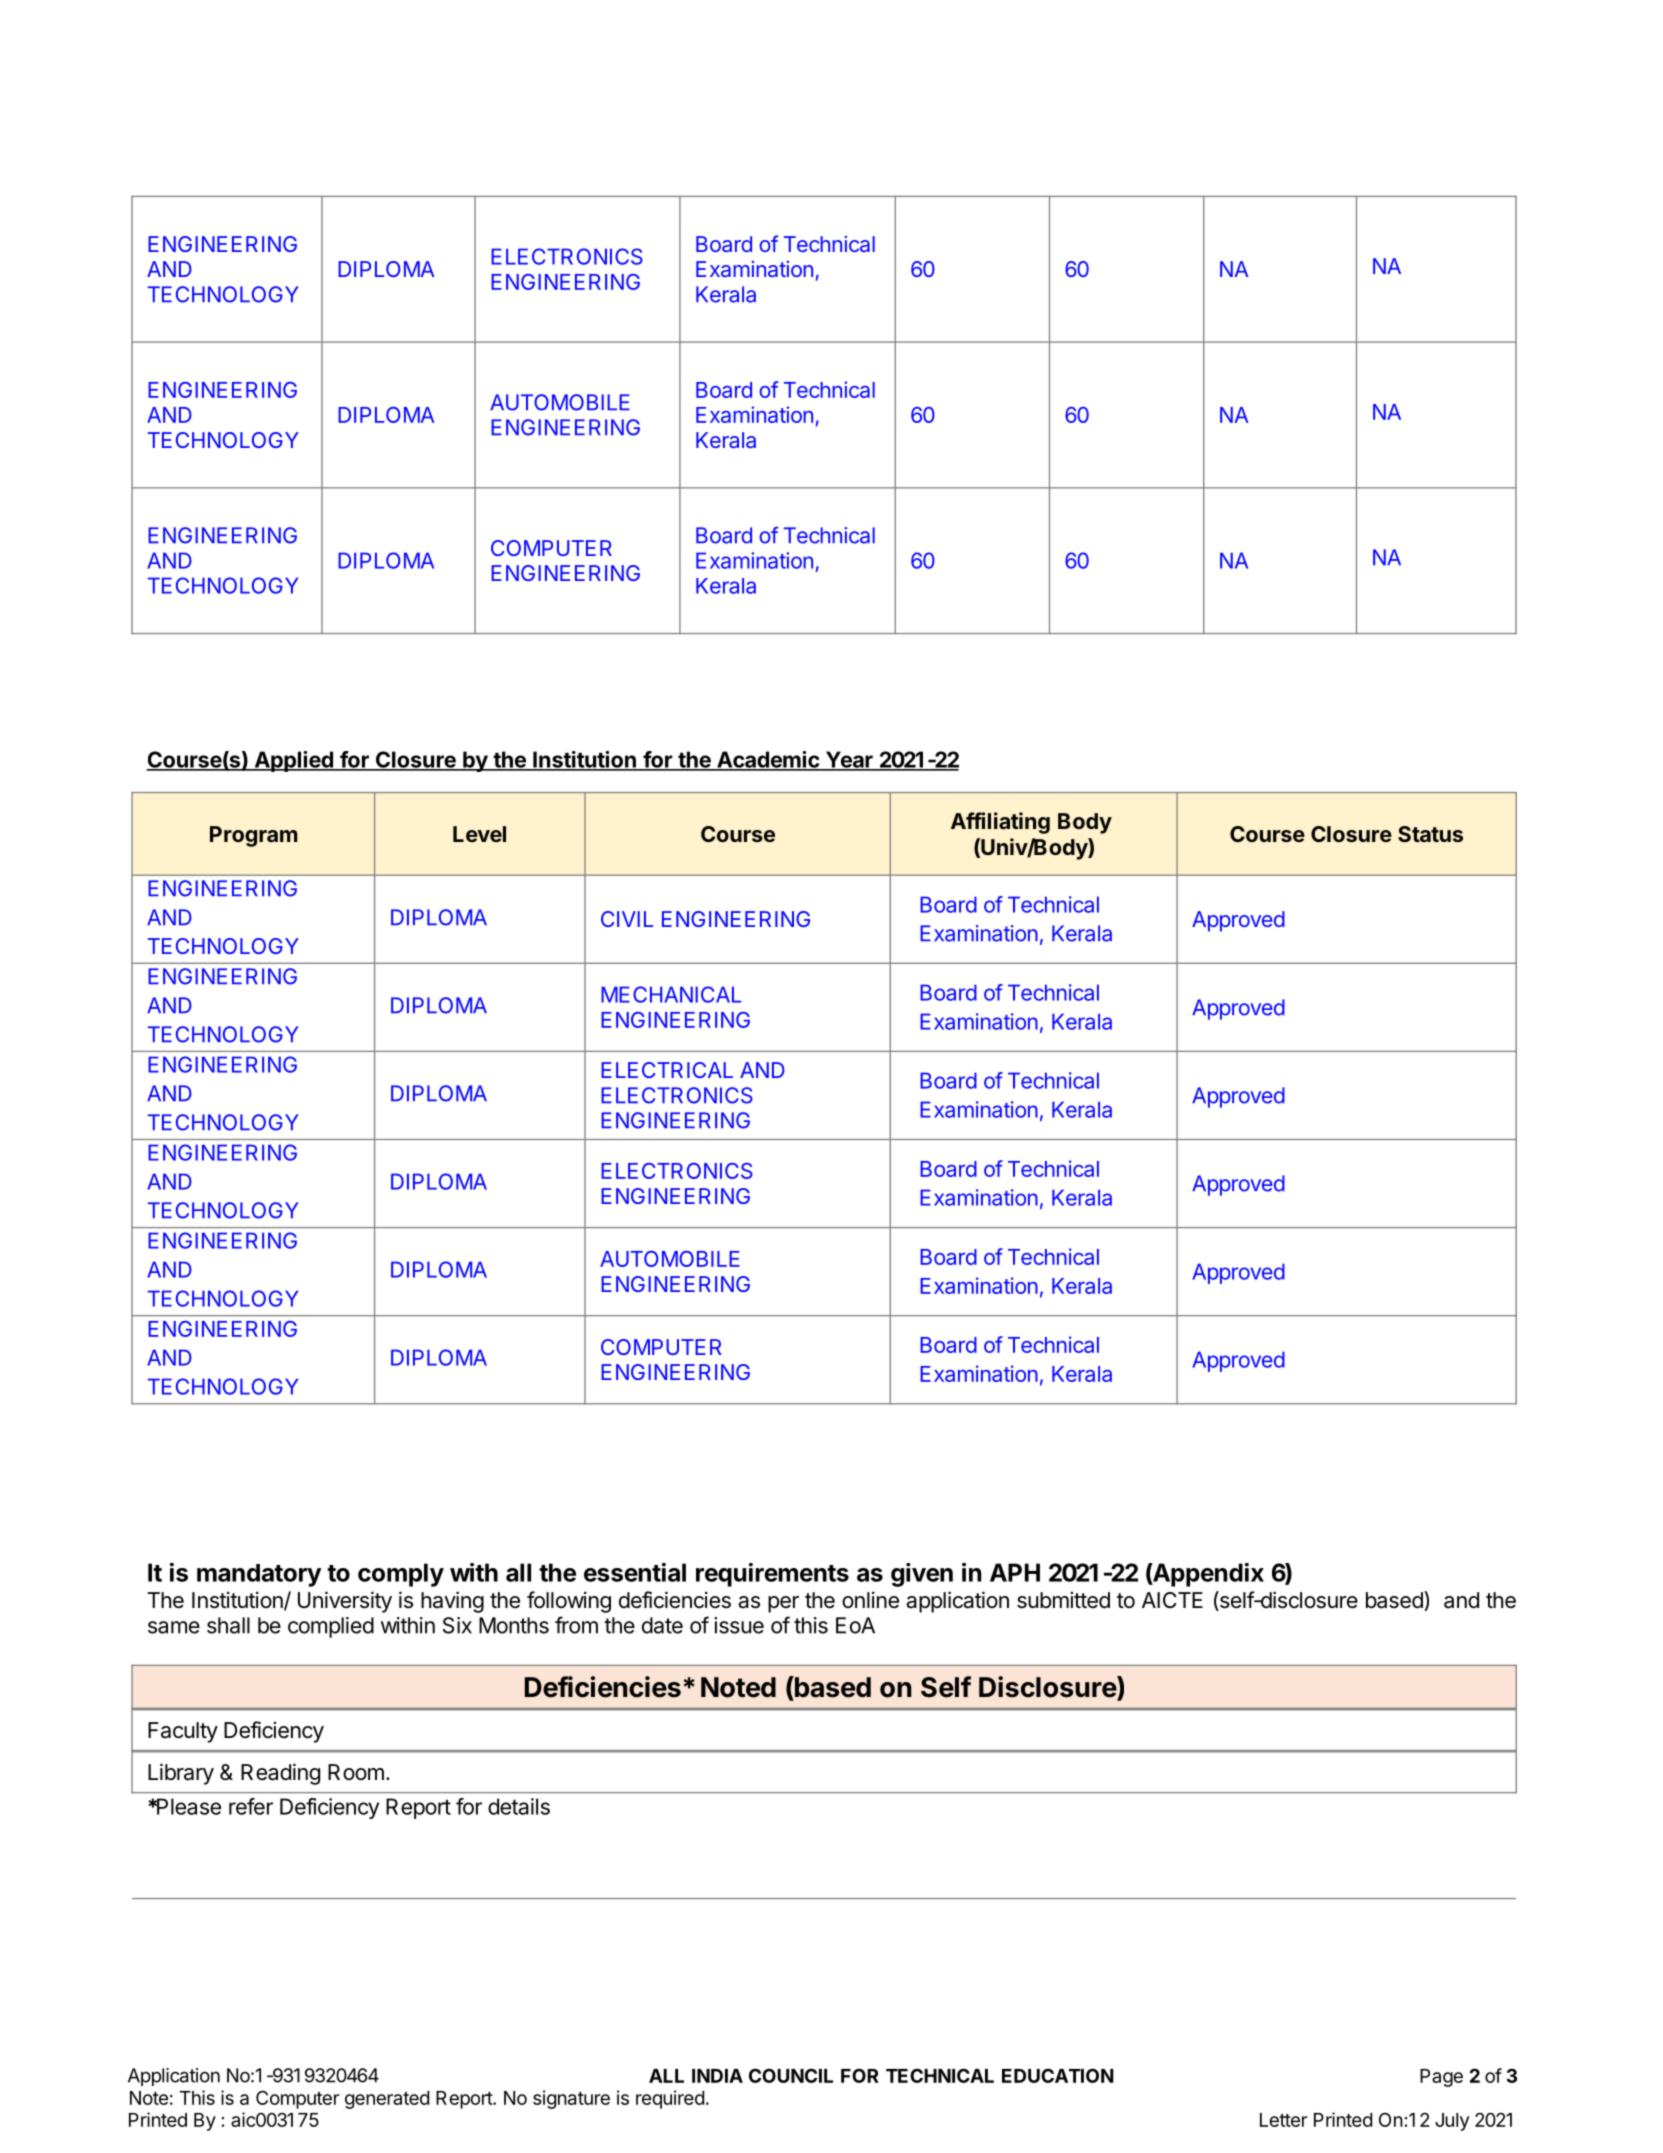 This screenshot has height=2153, width=1663. I want to click on Status, so click(1430, 834).
